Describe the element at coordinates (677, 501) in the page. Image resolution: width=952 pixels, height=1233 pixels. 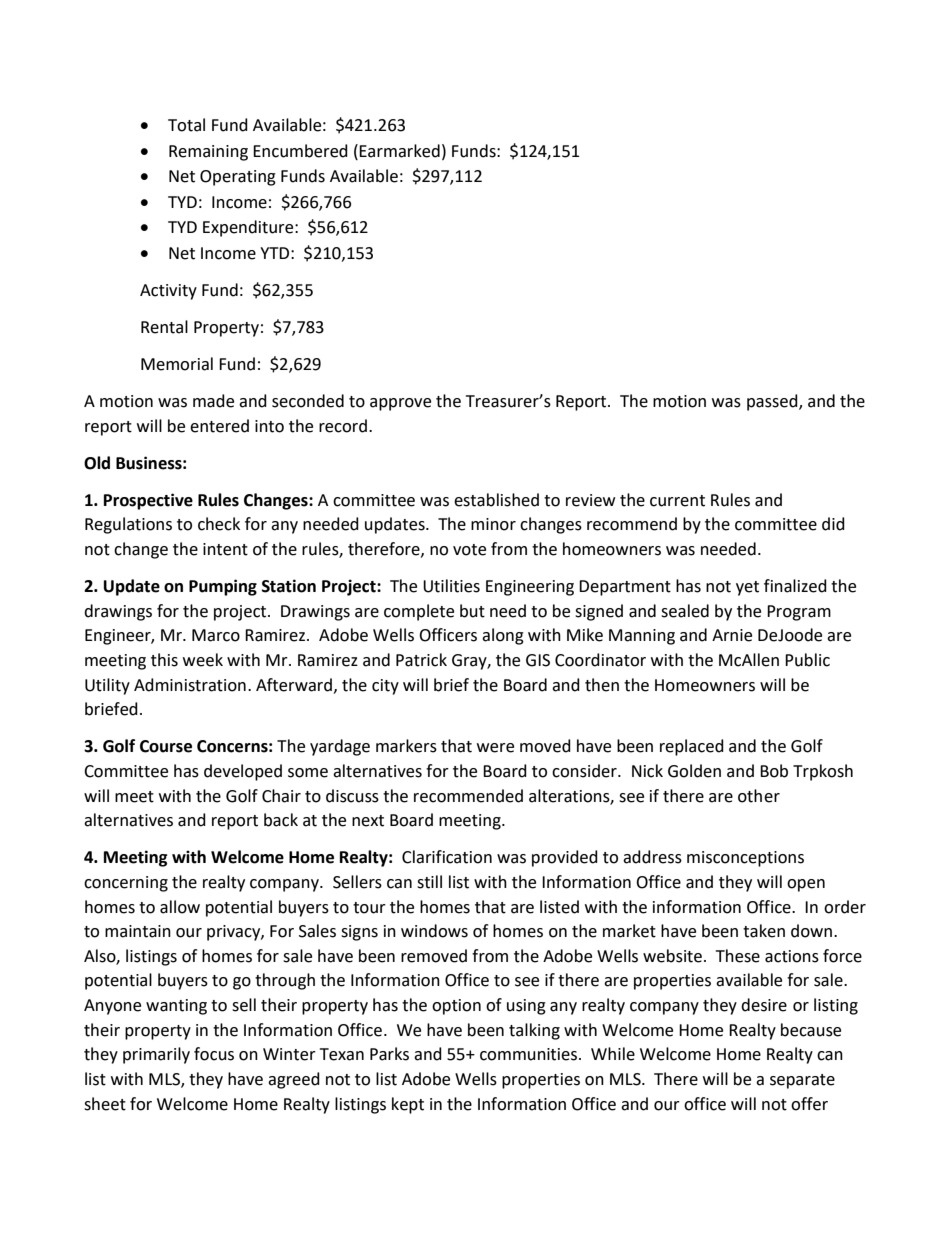
I see `current` at that location.
